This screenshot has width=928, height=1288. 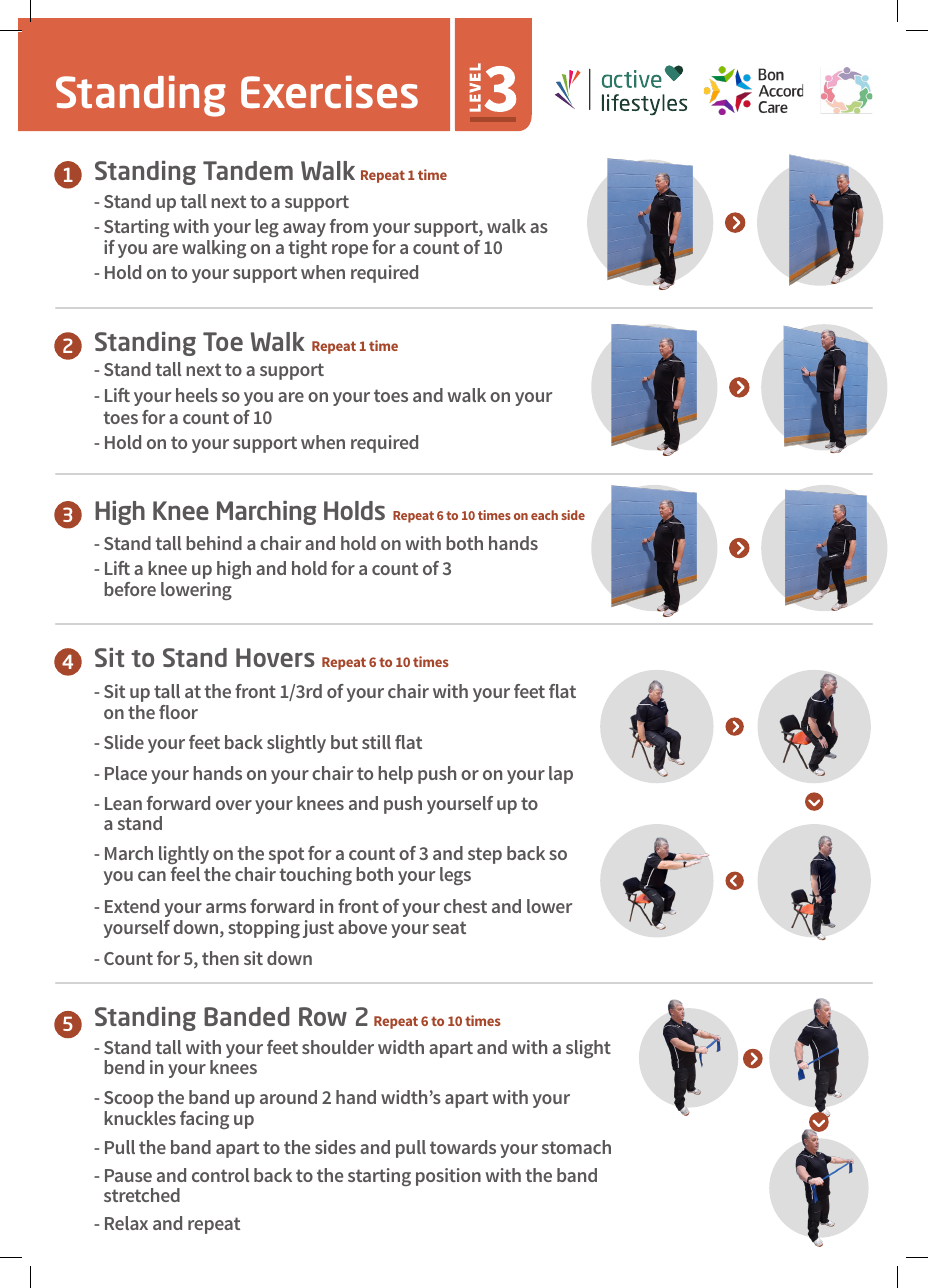 What do you see at coordinates (329, 91) in the screenshot?
I see `Exercises` at bounding box center [329, 91].
